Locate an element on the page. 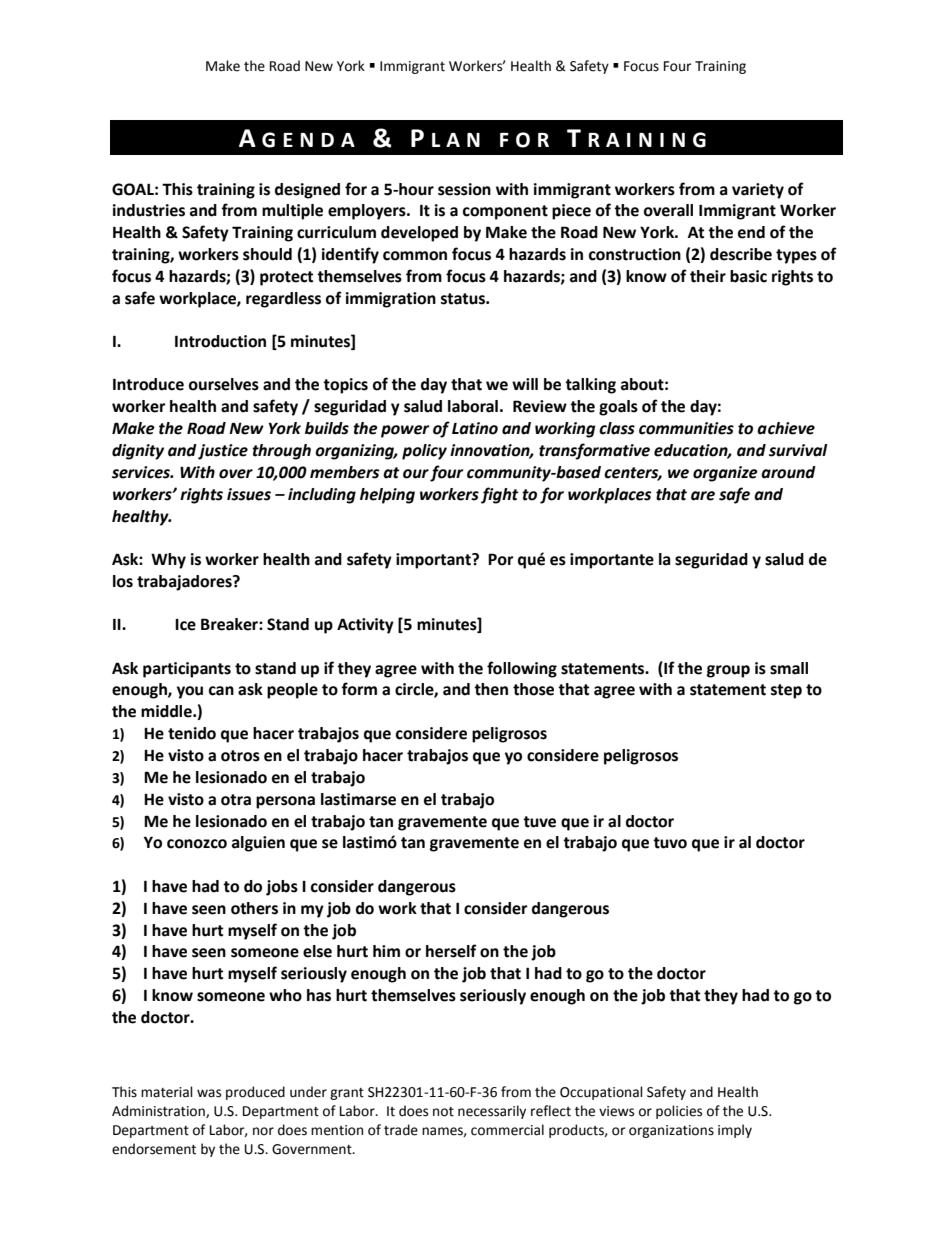 The width and height of the image is (952, 1233). justice is located at coordinates (223, 452).
